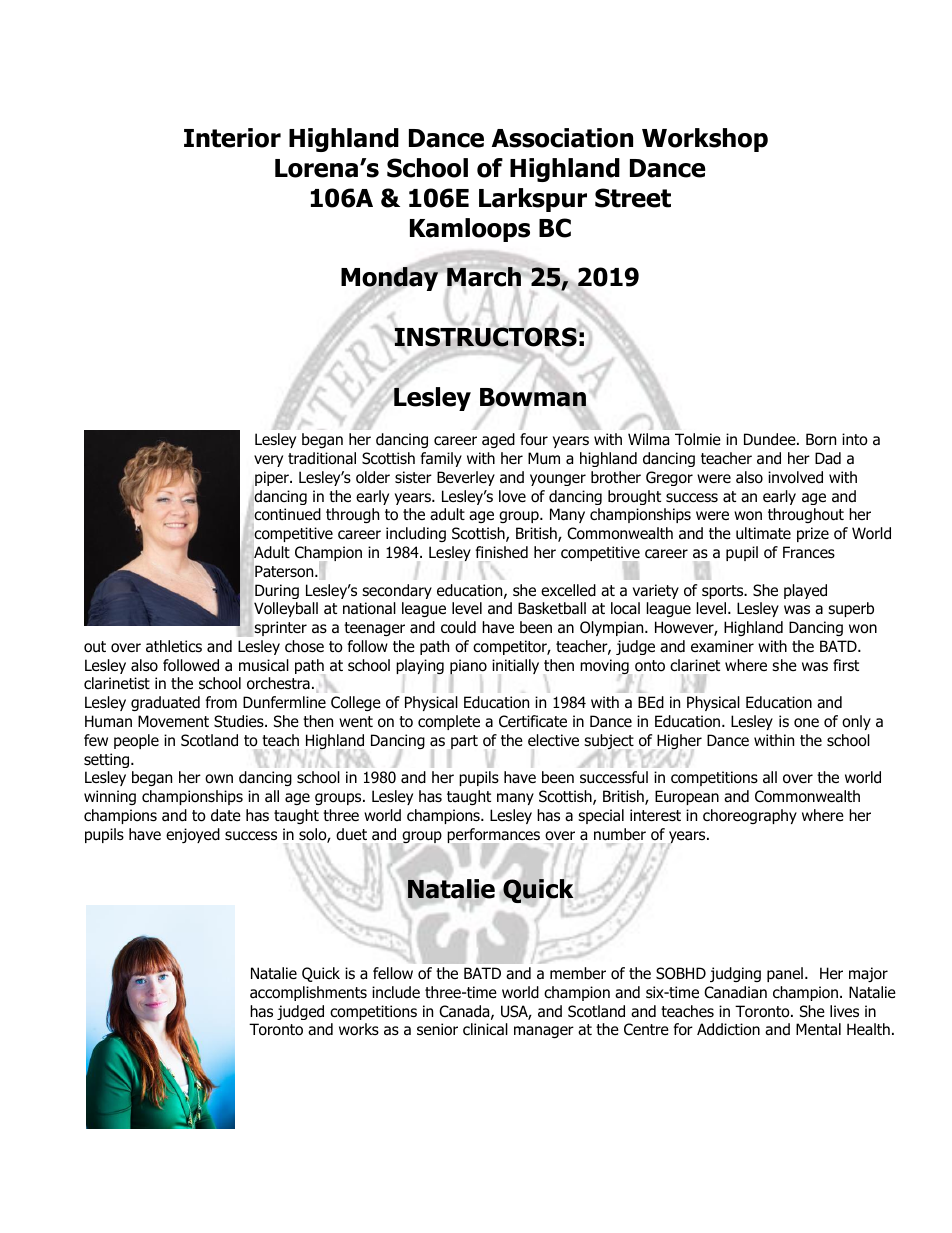 This screenshot has height=1233, width=952. I want to click on Association, so click(562, 138).
